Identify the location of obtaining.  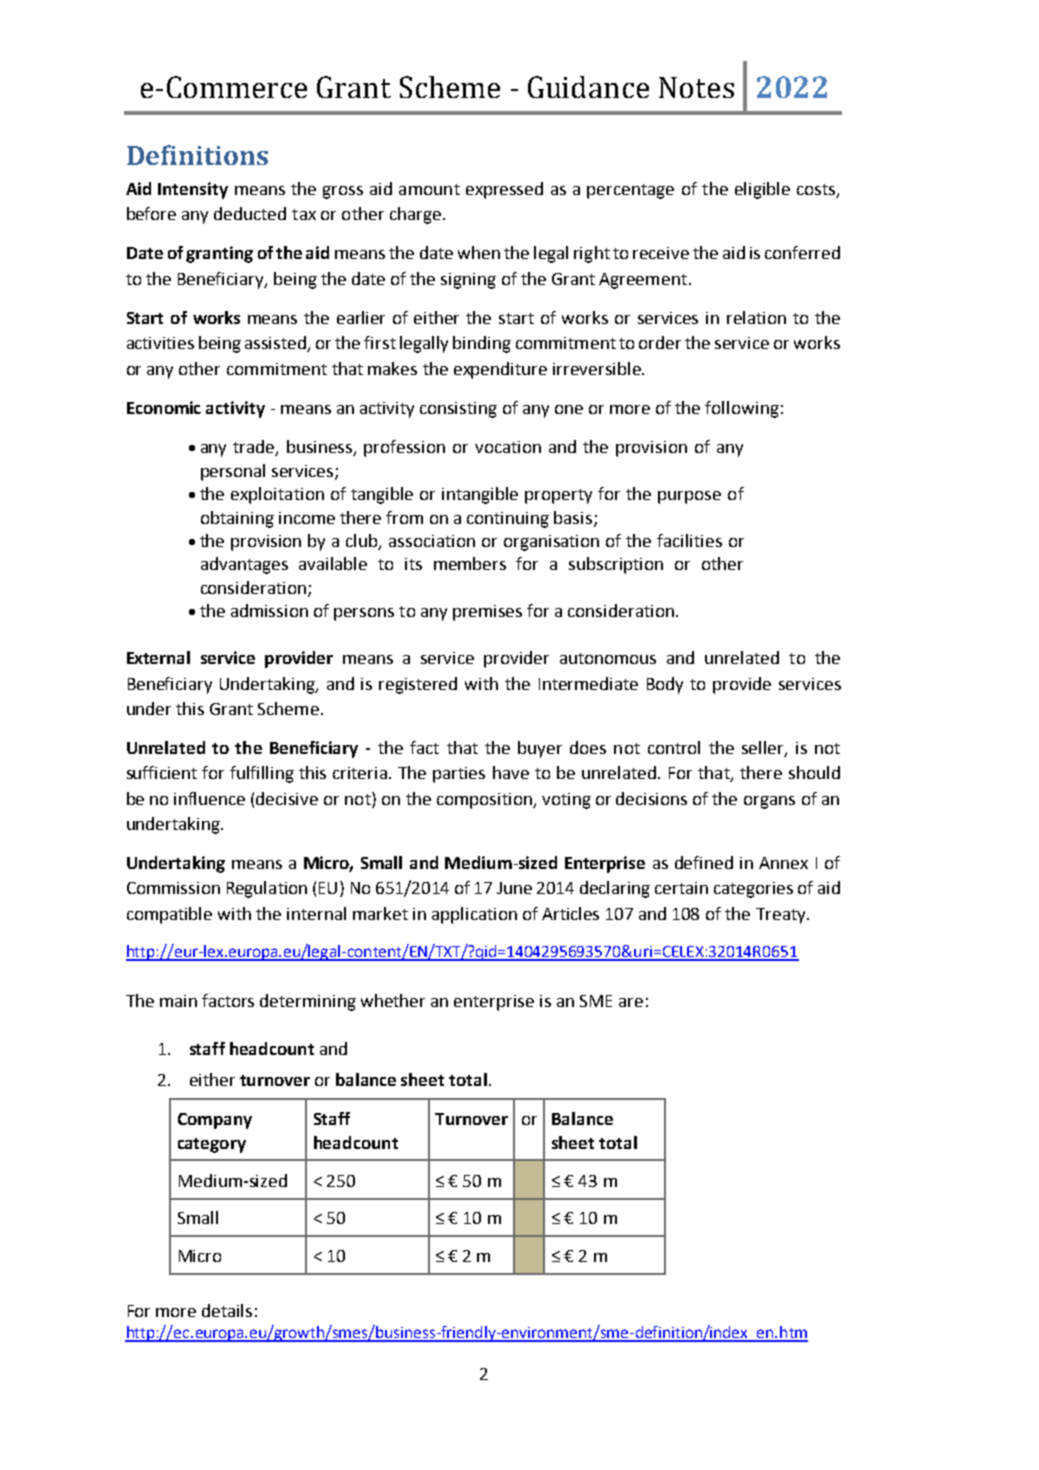
(237, 519).
